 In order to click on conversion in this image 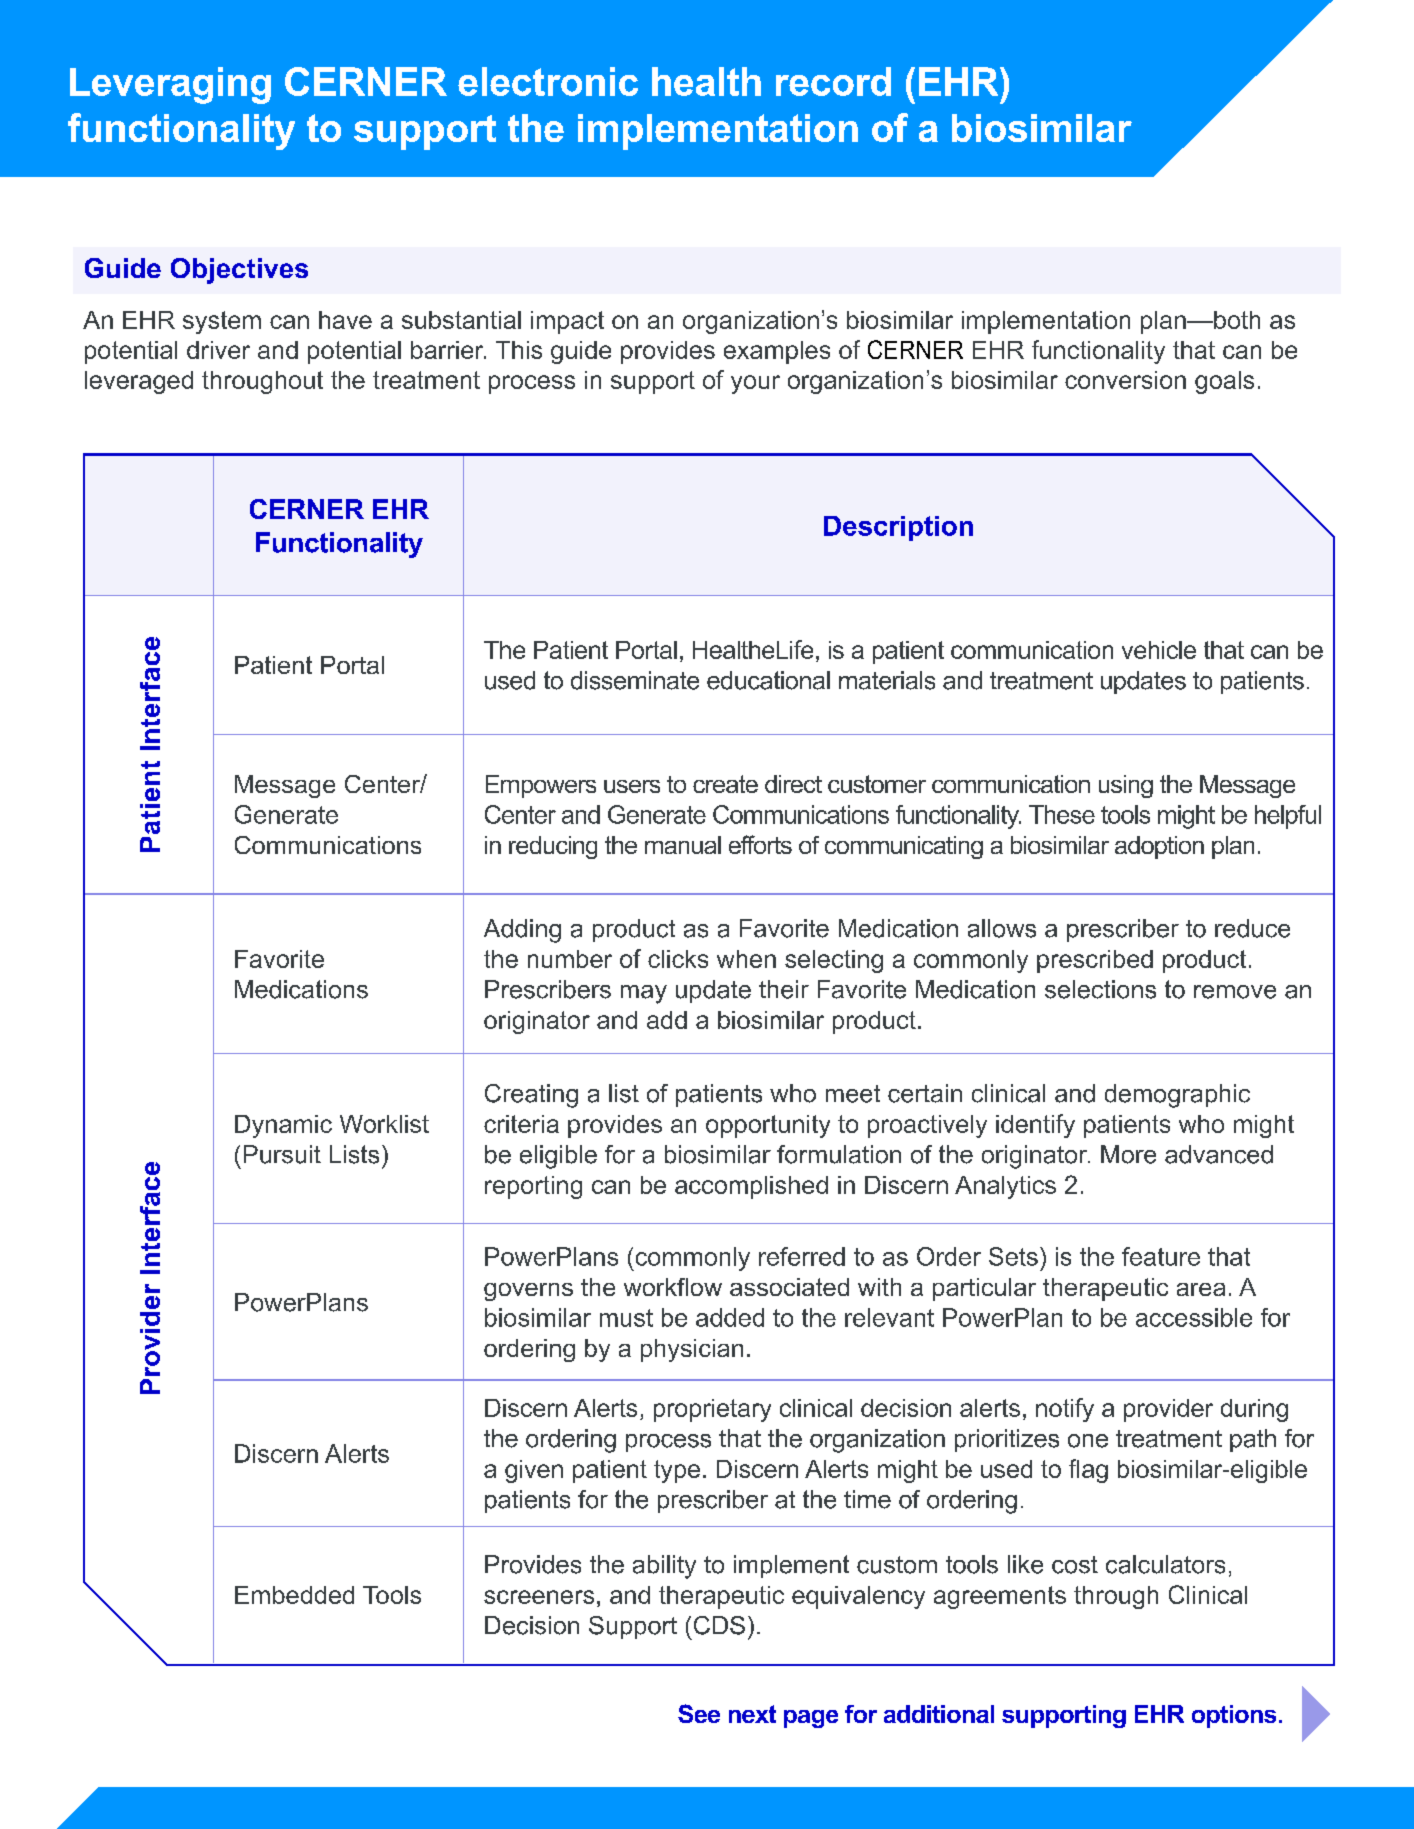, I will do `click(1125, 380)`.
